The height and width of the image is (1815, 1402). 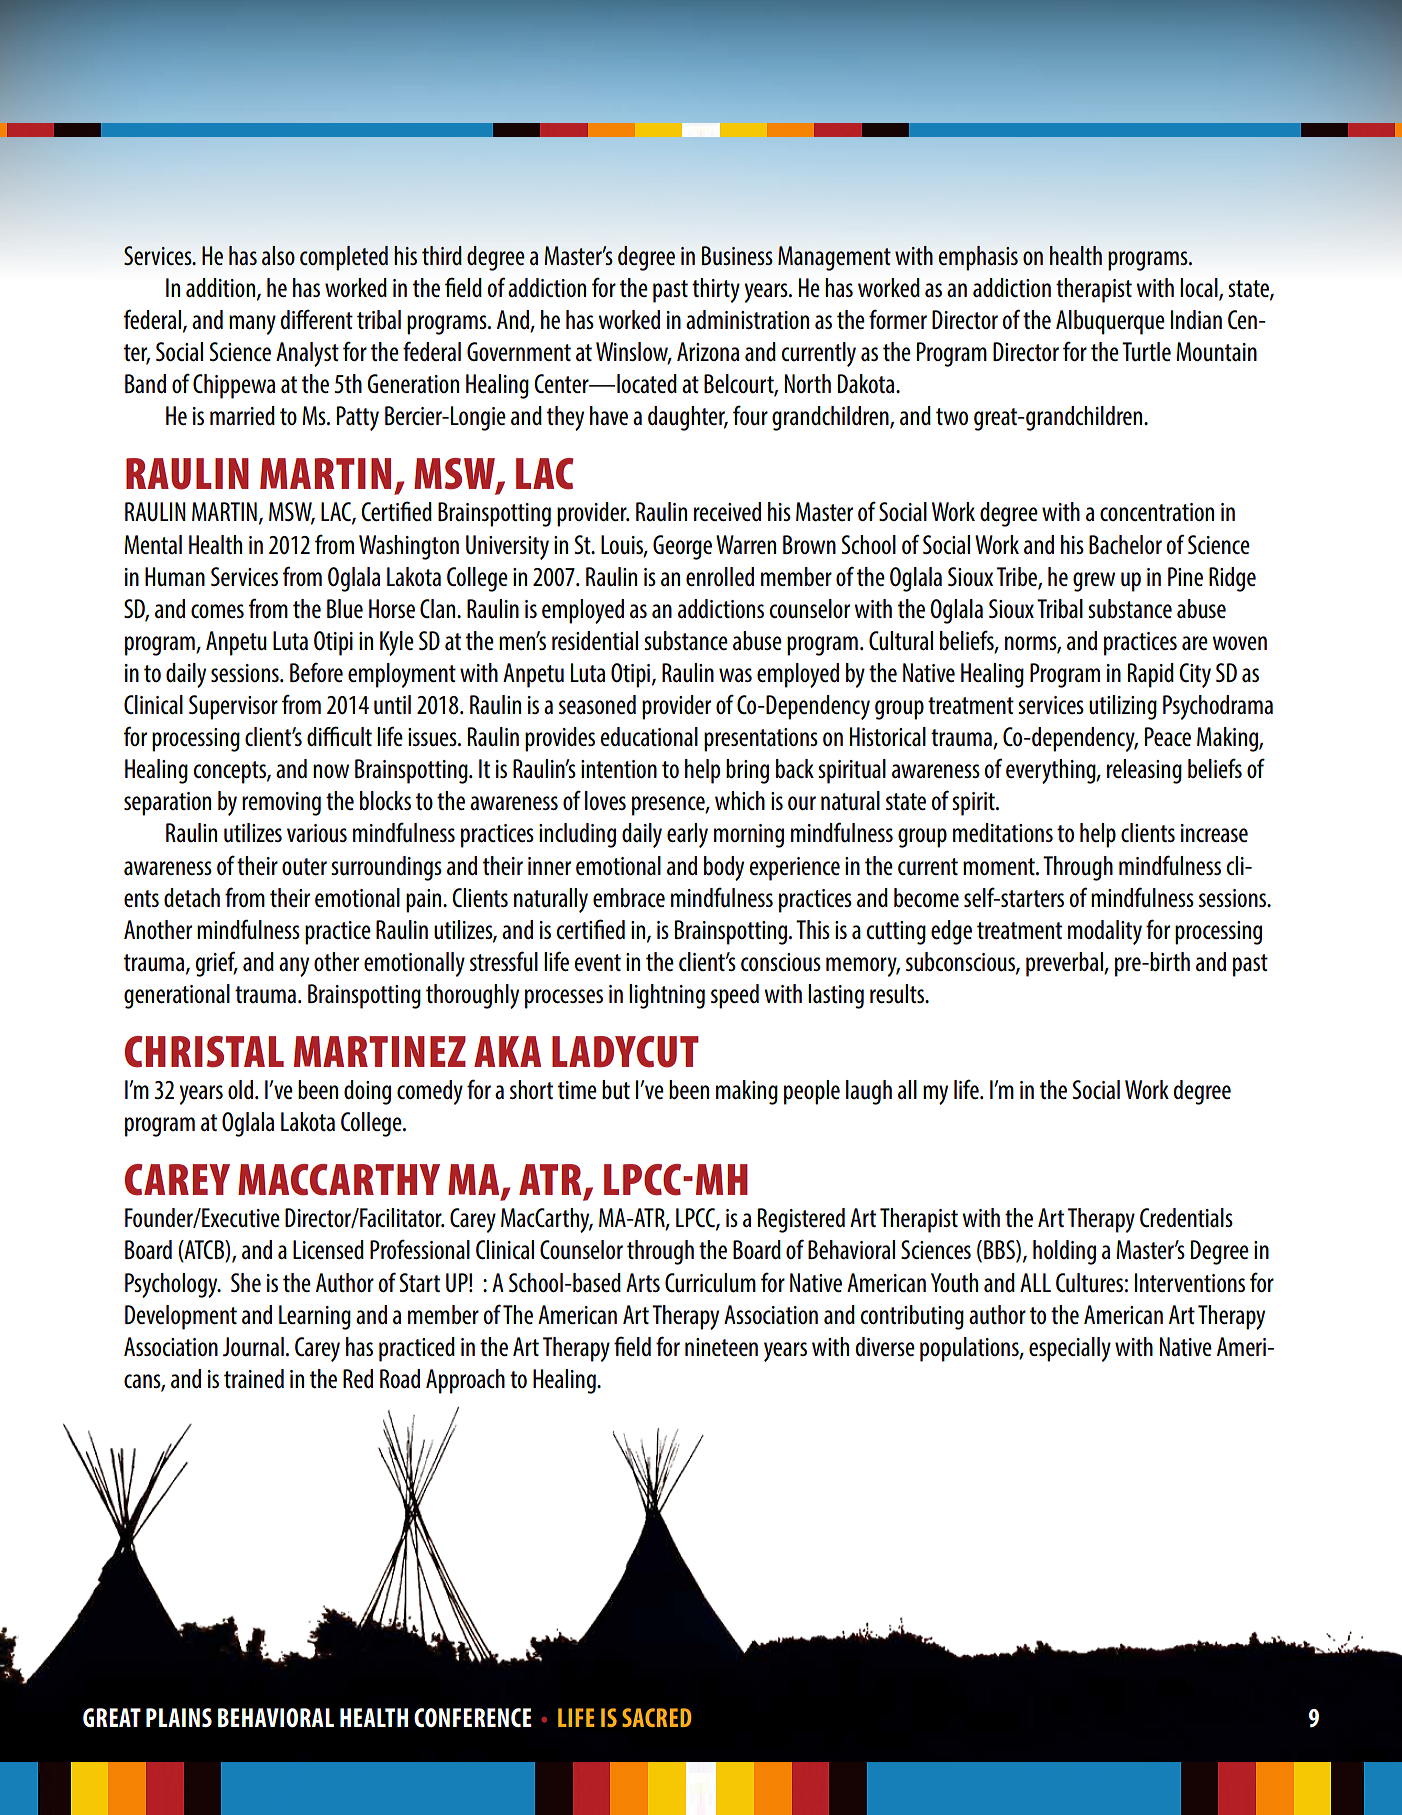 What do you see at coordinates (1064, 1252) in the image?
I see `holding` at bounding box center [1064, 1252].
